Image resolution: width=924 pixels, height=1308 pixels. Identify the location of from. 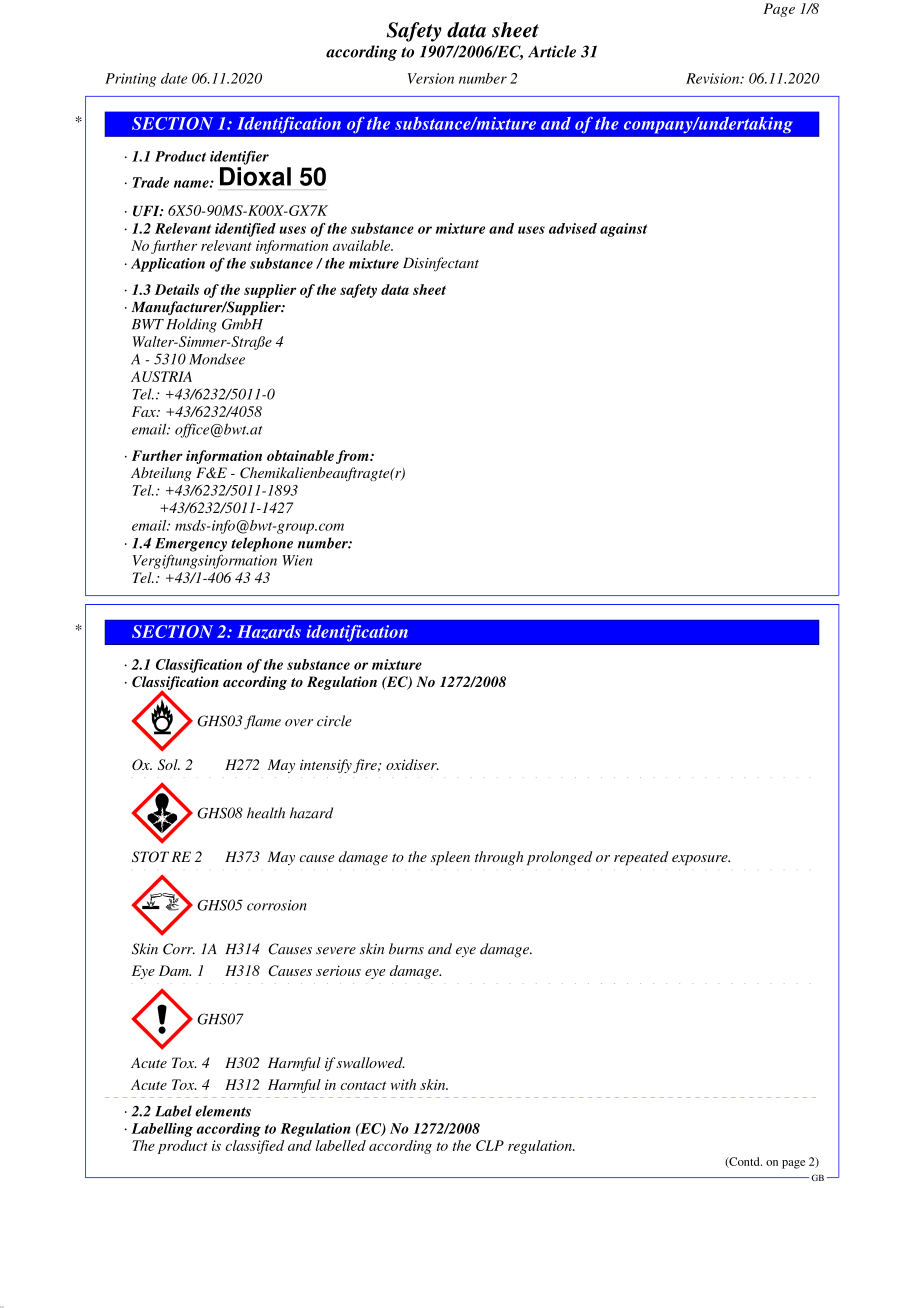
(353, 457).
